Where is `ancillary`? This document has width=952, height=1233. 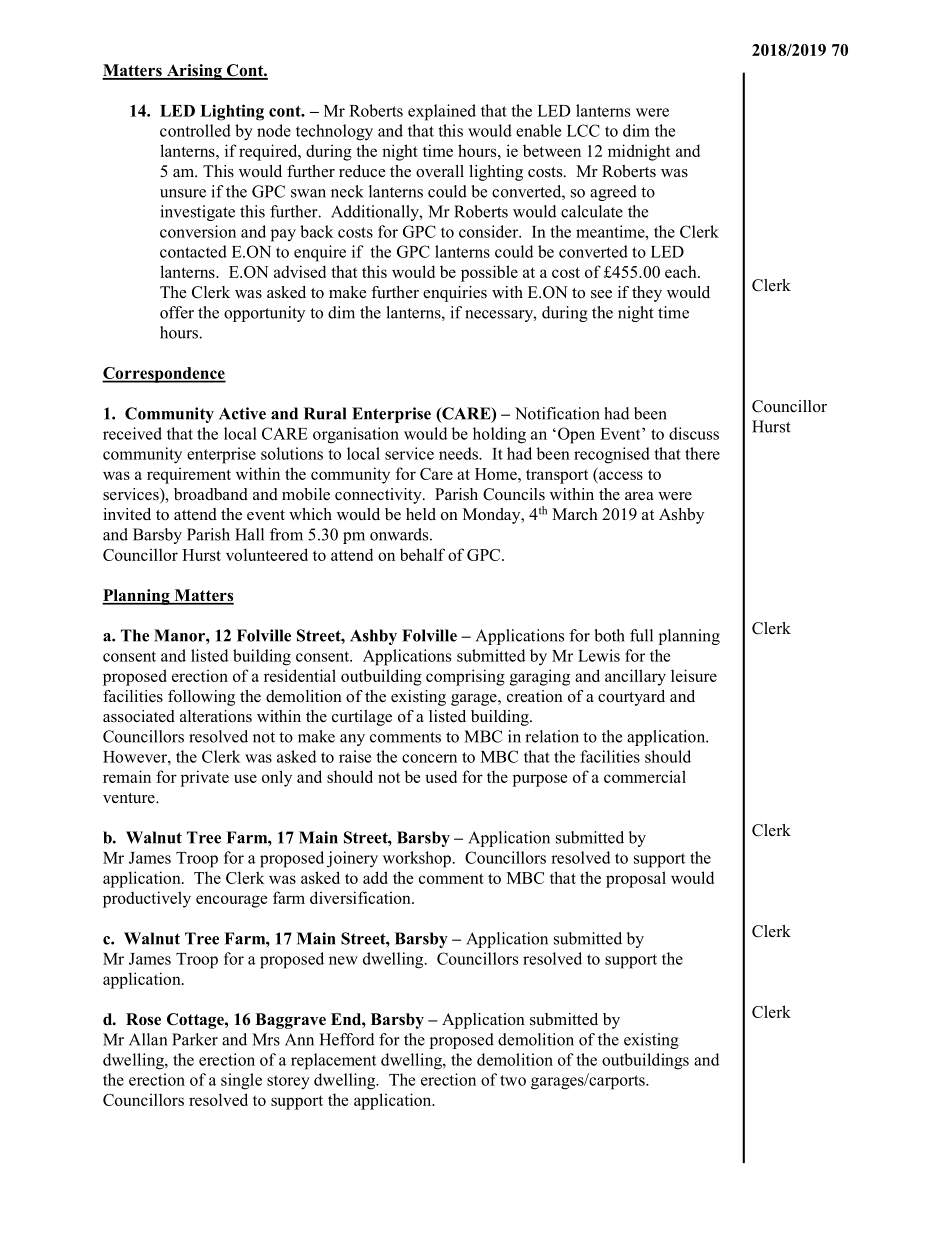
ancillary is located at coordinates (635, 677).
